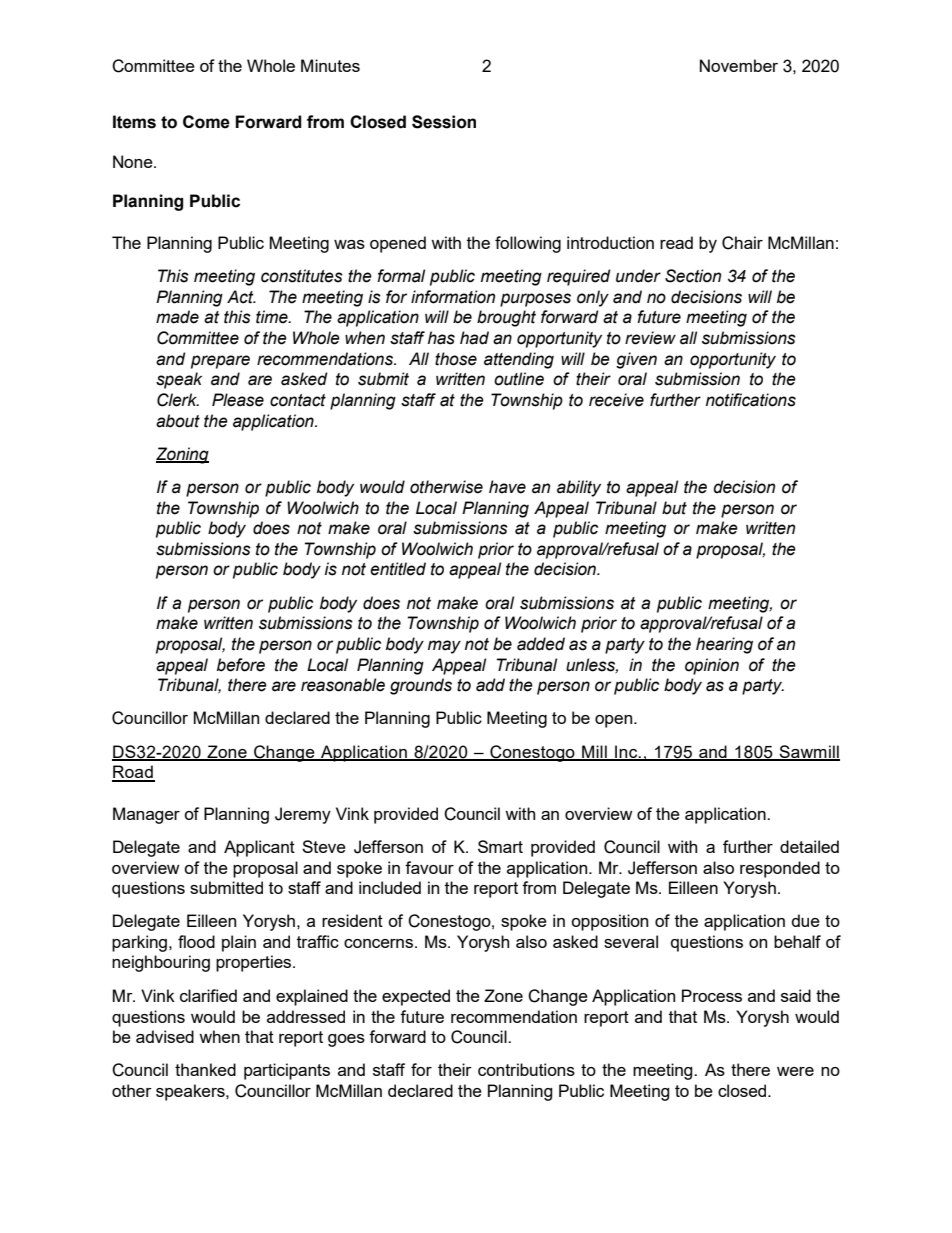  Describe the element at coordinates (526, 1069) in the image. I see `contributions` at that location.
